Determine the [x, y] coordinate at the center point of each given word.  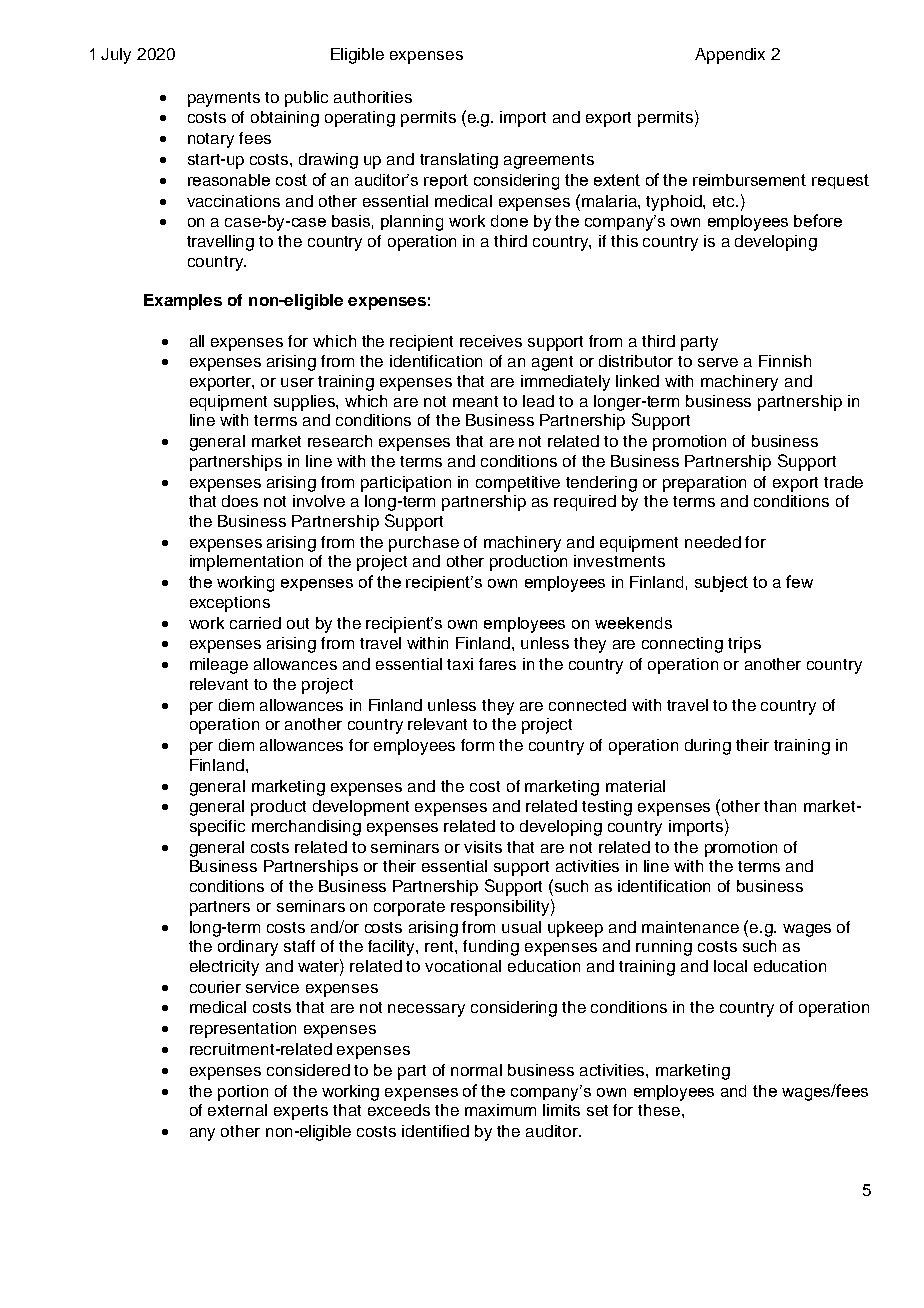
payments [224, 99]
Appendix [730, 56]
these [660, 1110]
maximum [500, 1110]
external [237, 1110]
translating [459, 161]
